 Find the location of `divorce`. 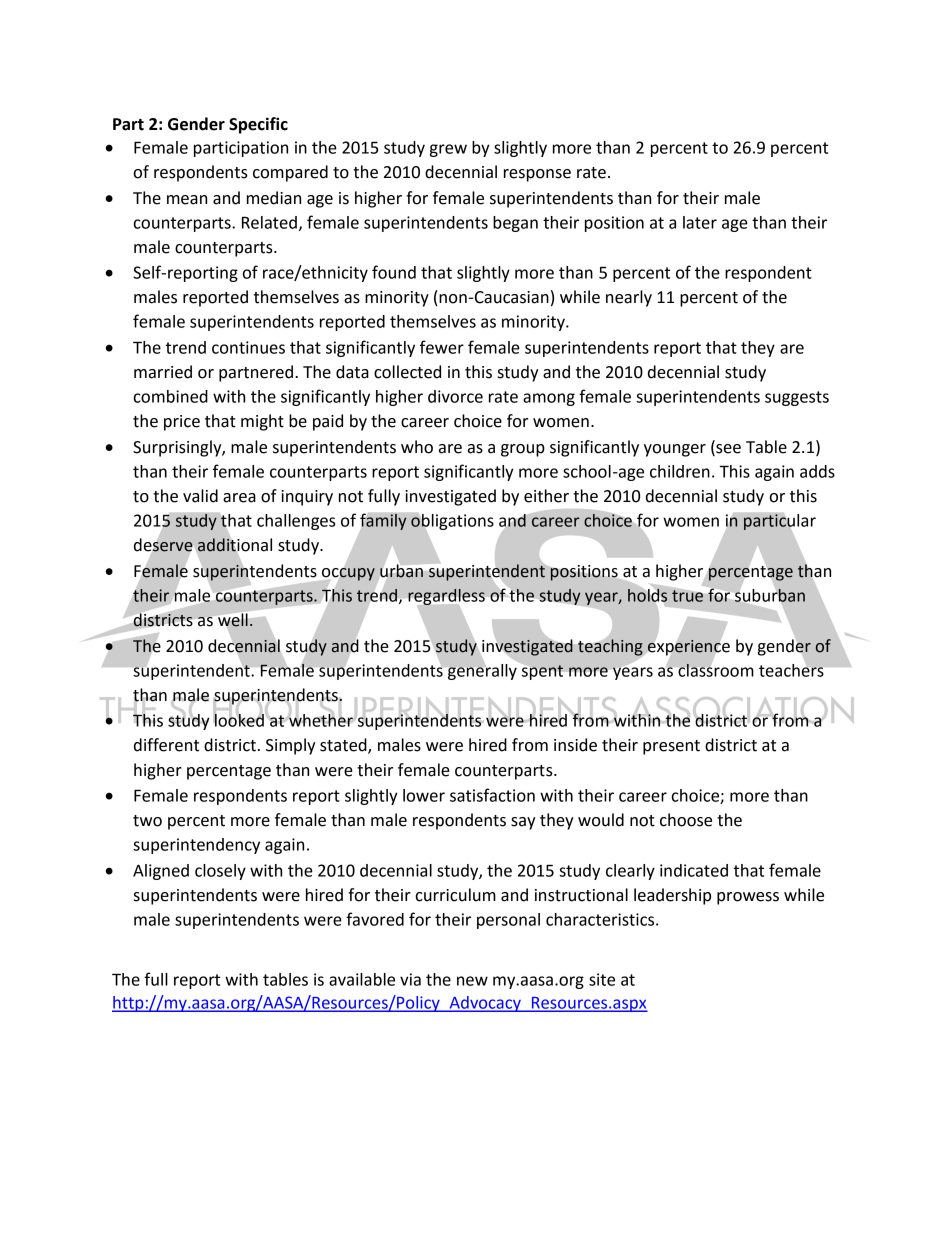

divorce is located at coordinates (455, 396).
